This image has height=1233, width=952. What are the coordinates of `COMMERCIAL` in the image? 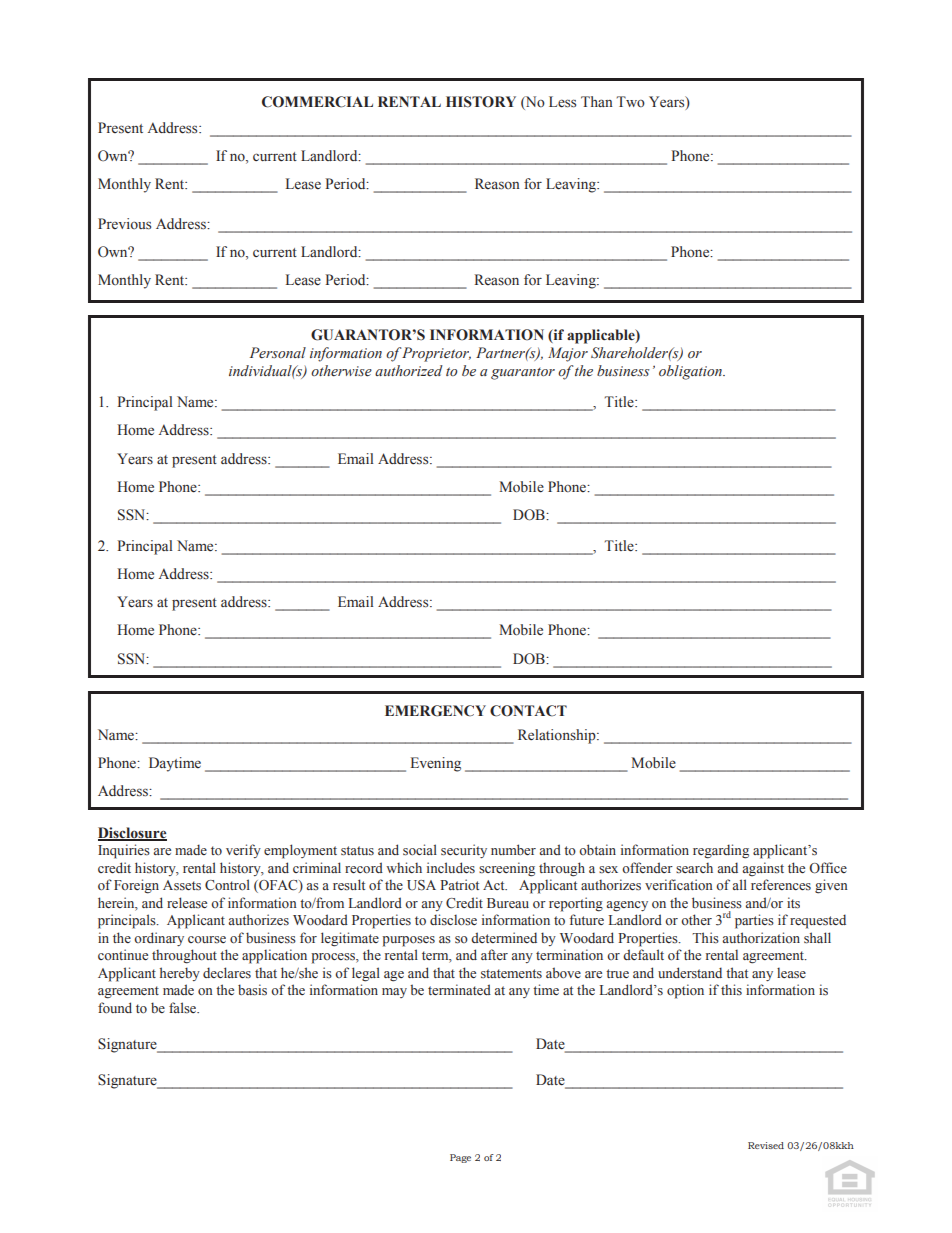 It's located at (317, 102).
